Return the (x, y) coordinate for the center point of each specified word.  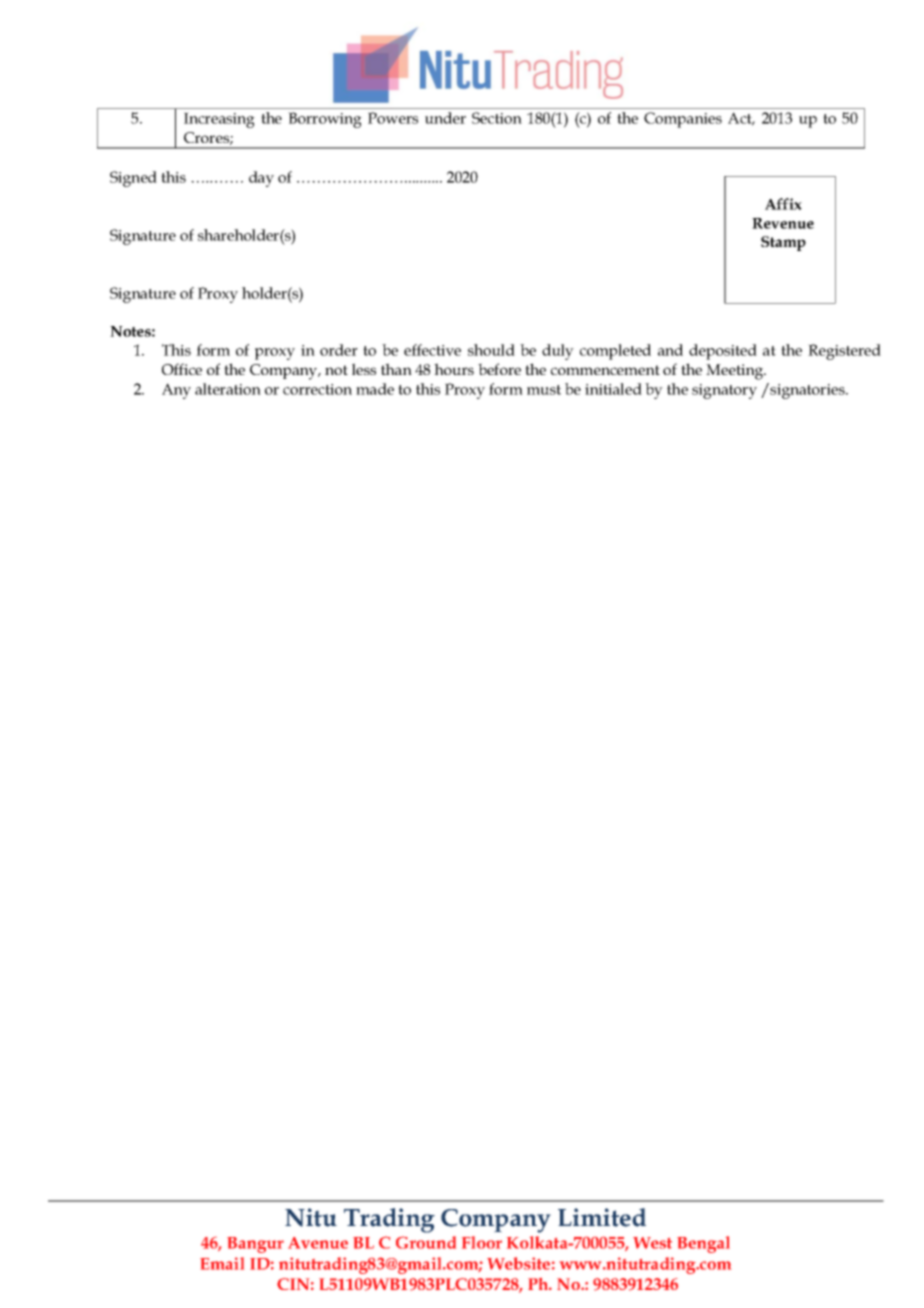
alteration (228, 389)
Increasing (219, 120)
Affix (783, 204)
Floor (482, 1242)
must (544, 390)
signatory (724, 391)
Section (497, 118)
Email (222, 1263)
